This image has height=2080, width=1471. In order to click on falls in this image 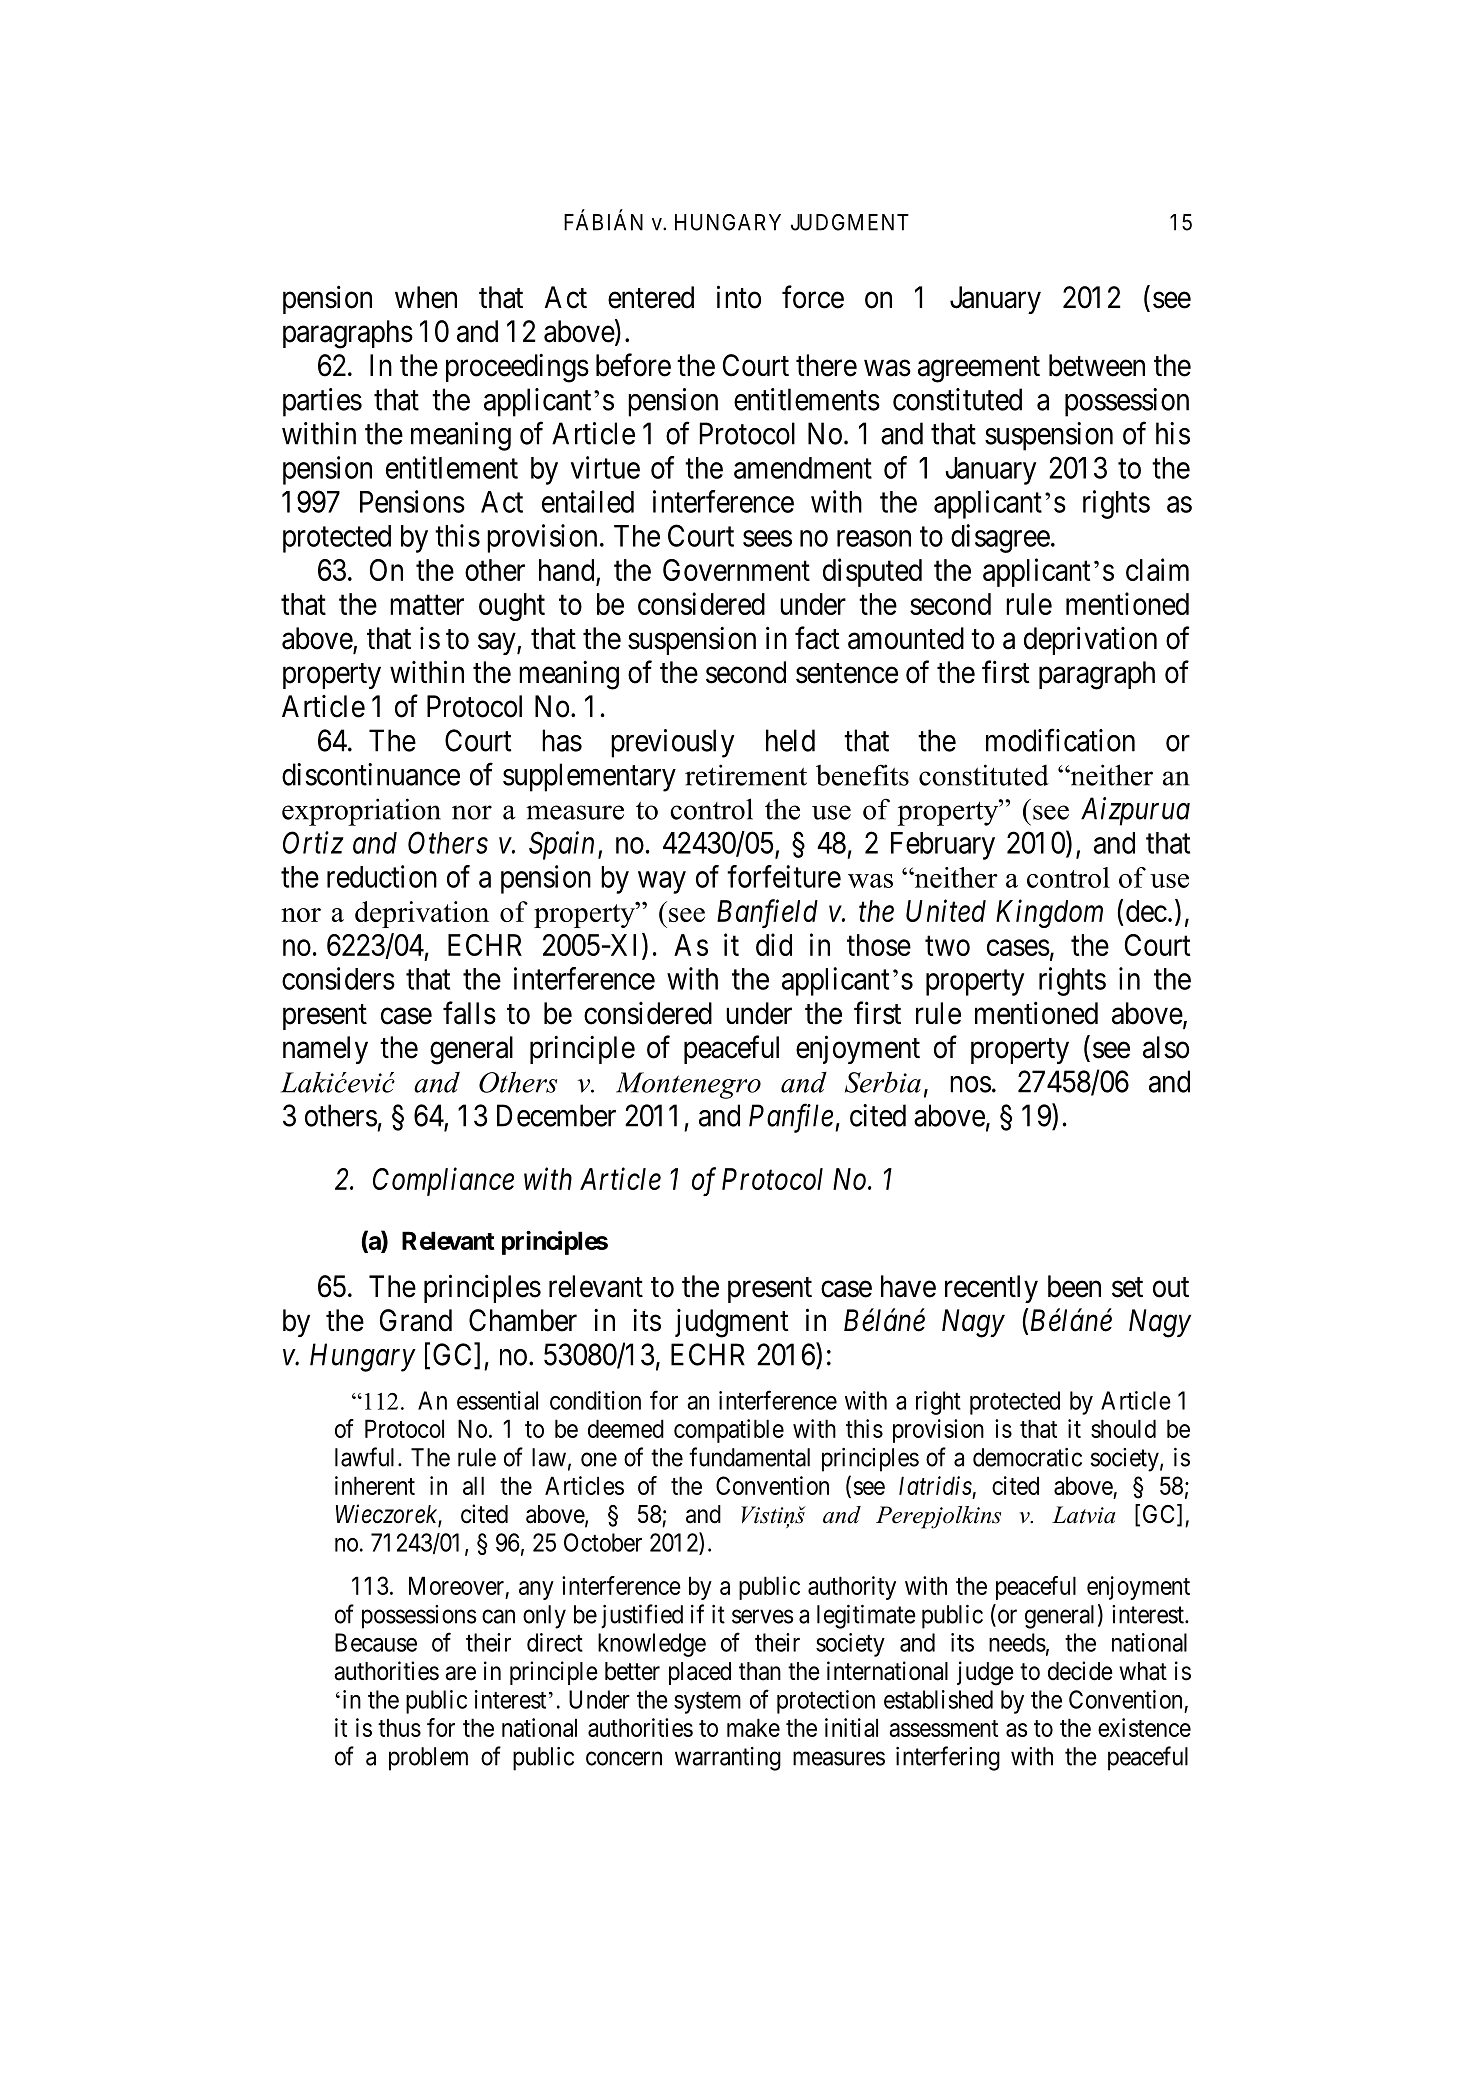, I will do `click(469, 1013)`.
